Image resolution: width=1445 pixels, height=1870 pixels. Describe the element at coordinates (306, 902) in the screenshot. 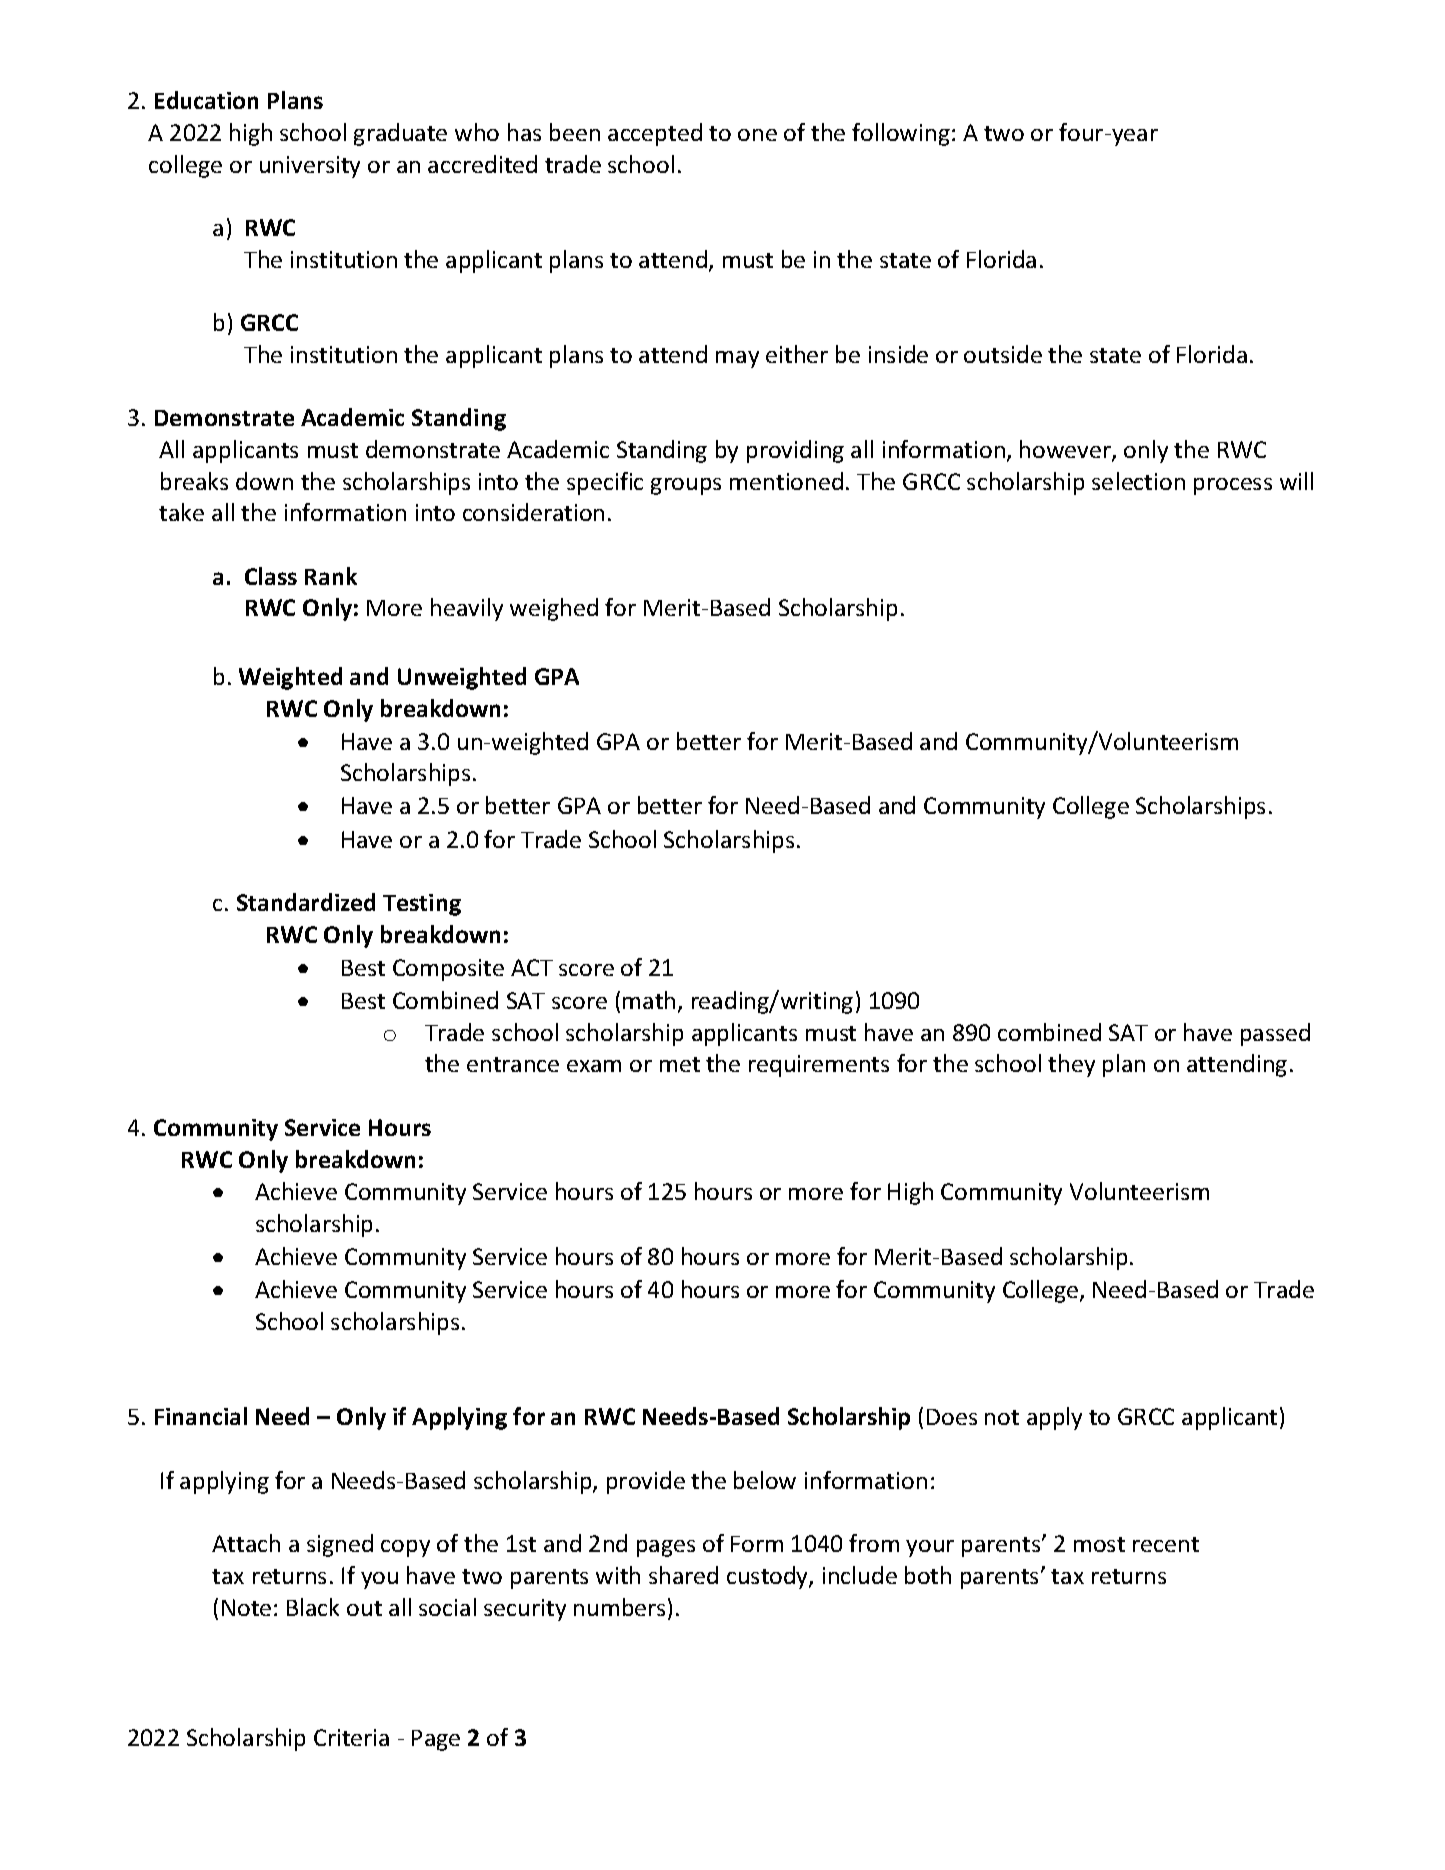

I see `Standardized` at that location.
